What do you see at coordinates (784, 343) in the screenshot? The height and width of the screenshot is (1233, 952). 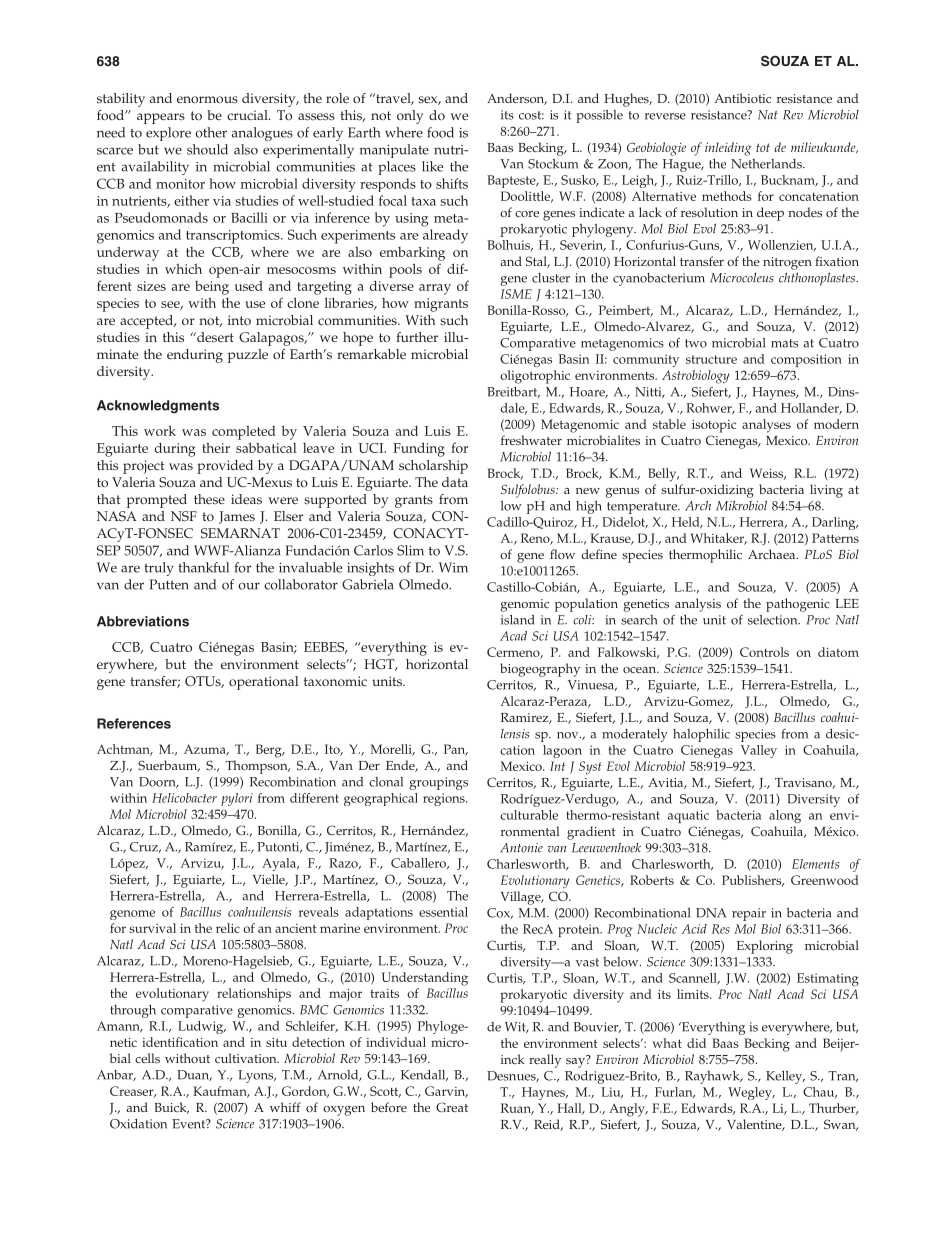 I see `mats` at bounding box center [784, 343].
